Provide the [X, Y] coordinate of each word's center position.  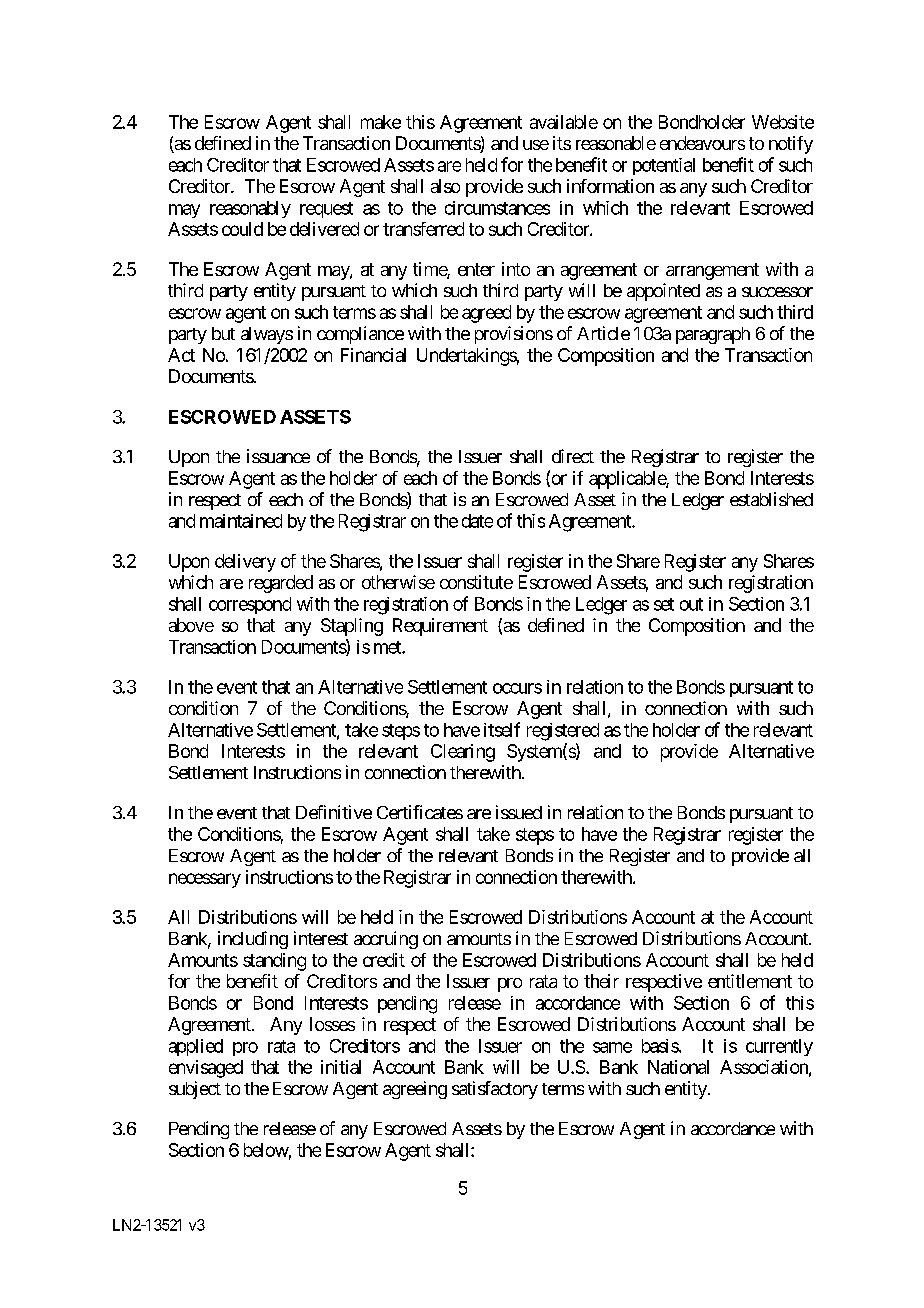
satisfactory [495, 1090]
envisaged [206, 1069]
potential [664, 166]
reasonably [250, 209]
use [536, 145]
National [678, 1067]
